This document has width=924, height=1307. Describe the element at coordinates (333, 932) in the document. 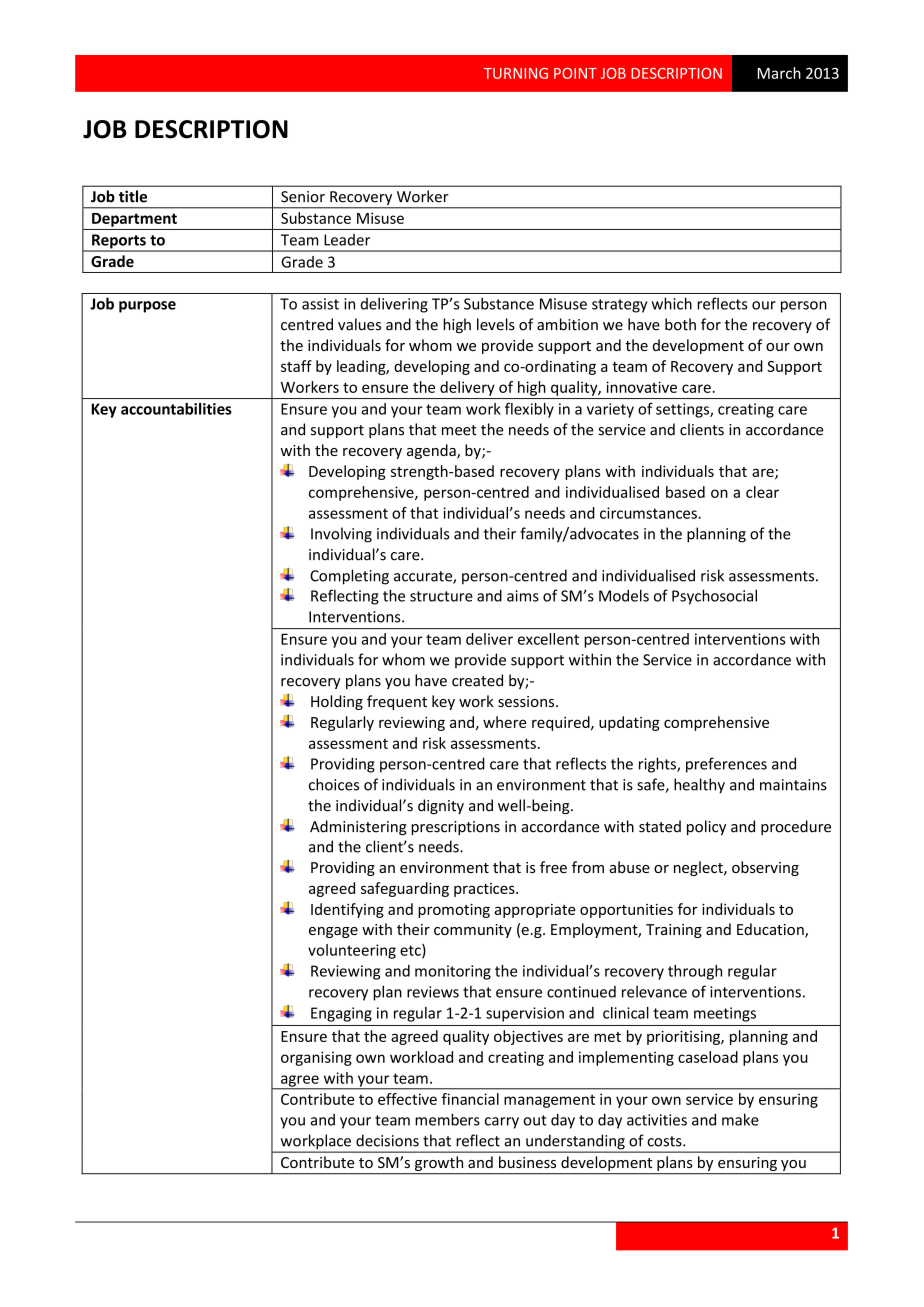

I see `engage` at that location.
